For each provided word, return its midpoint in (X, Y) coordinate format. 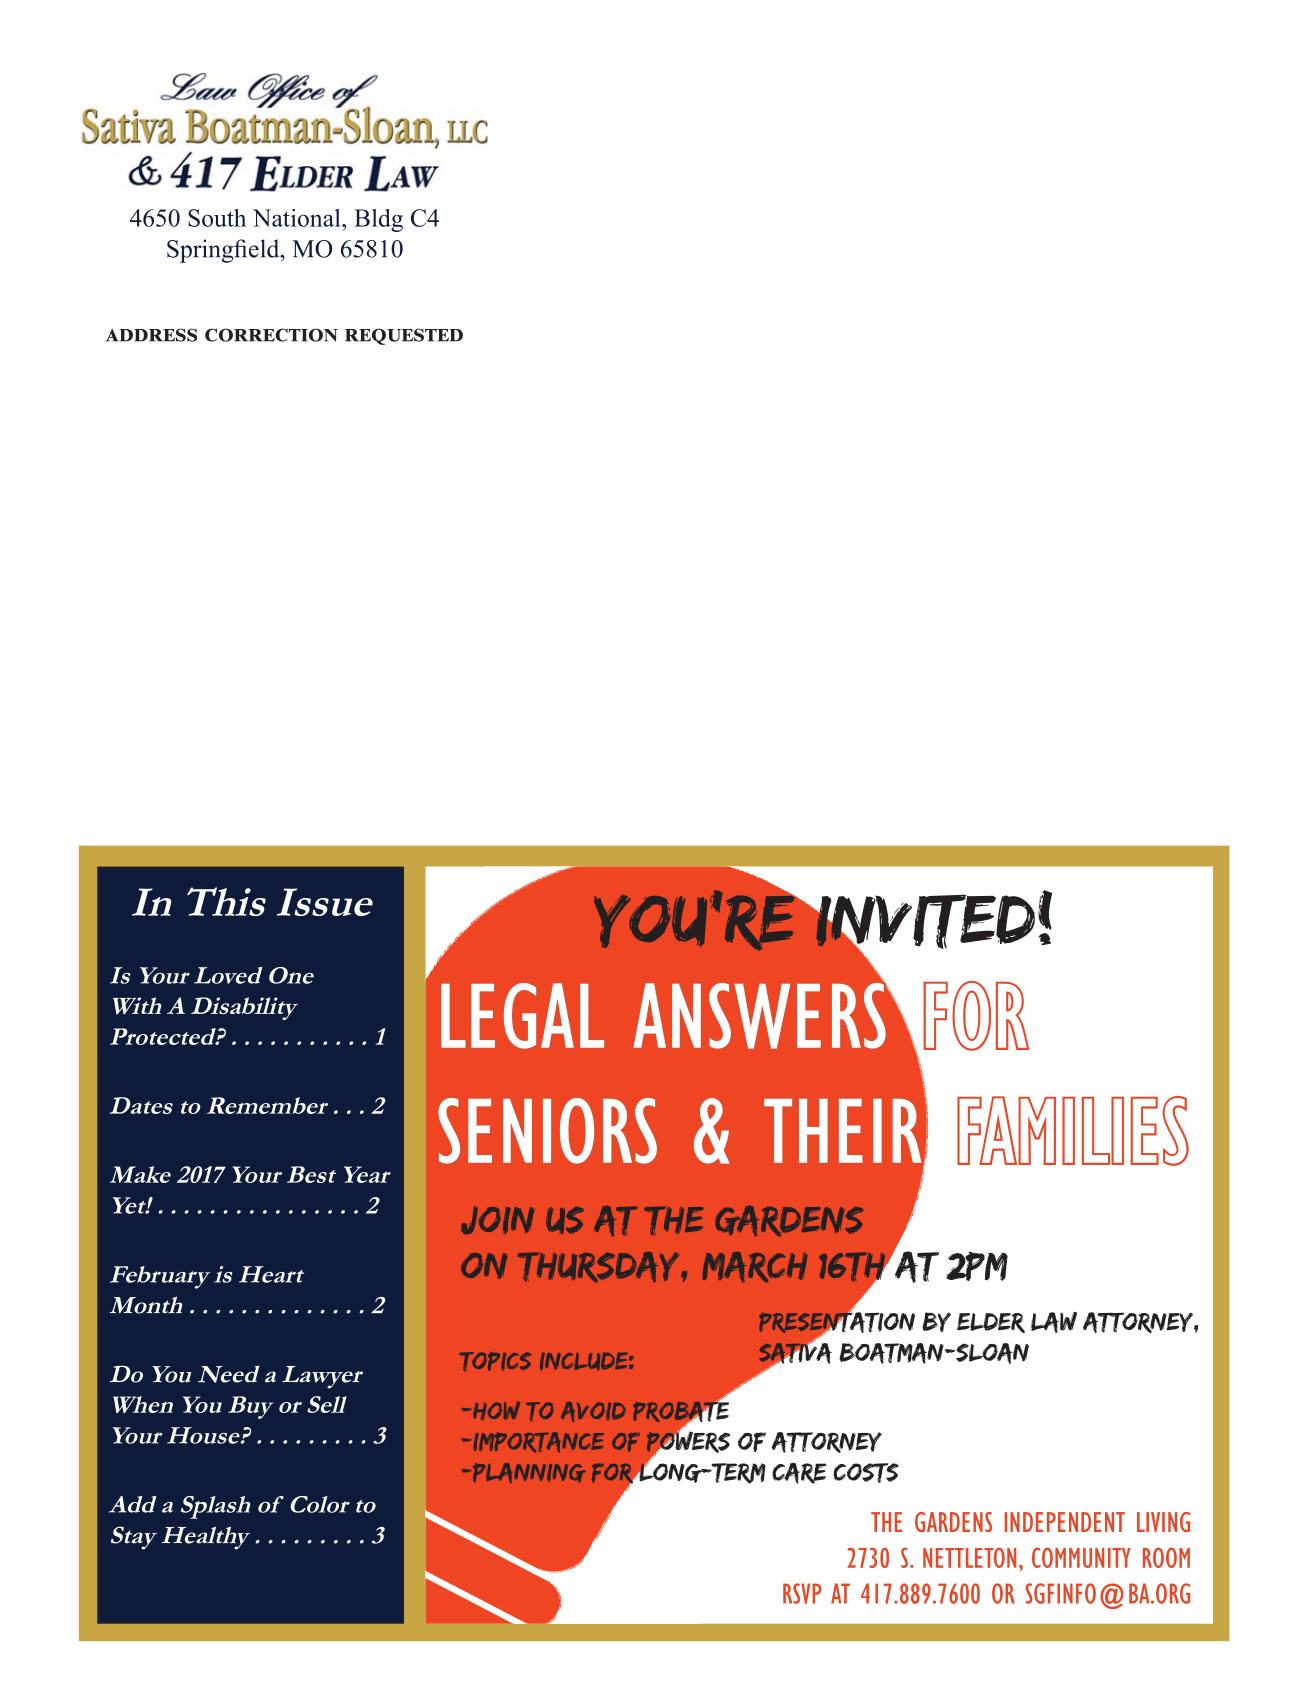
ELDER (991, 1323)
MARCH (754, 1267)
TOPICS (495, 1361)
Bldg (378, 220)
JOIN (498, 1220)
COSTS (866, 1473)
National (298, 218)
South (217, 218)
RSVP (802, 1593)
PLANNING (528, 1473)
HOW (496, 1410)
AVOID (593, 1412)
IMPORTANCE (538, 1442)
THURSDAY (600, 1267)
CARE (799, 1473)
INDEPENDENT (1065, 1522)
